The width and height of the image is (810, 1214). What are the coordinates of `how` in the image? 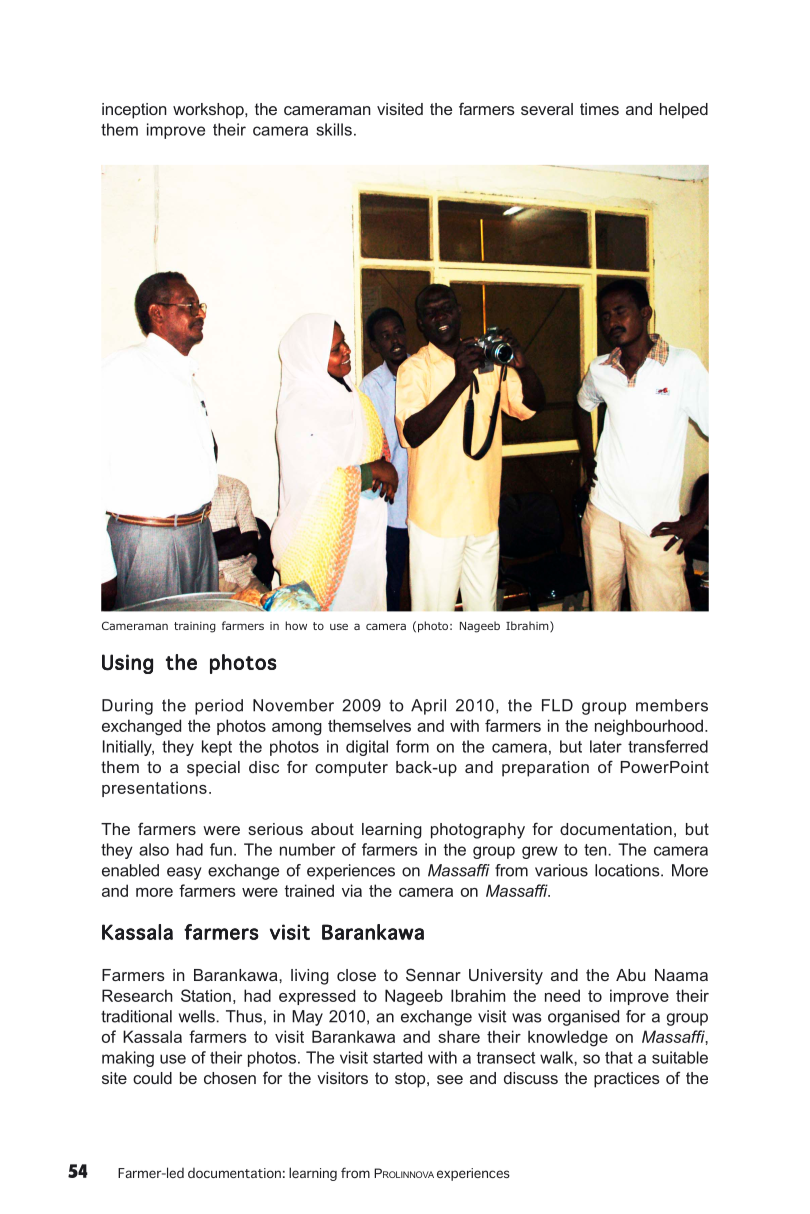 It's located at (296, 625).
